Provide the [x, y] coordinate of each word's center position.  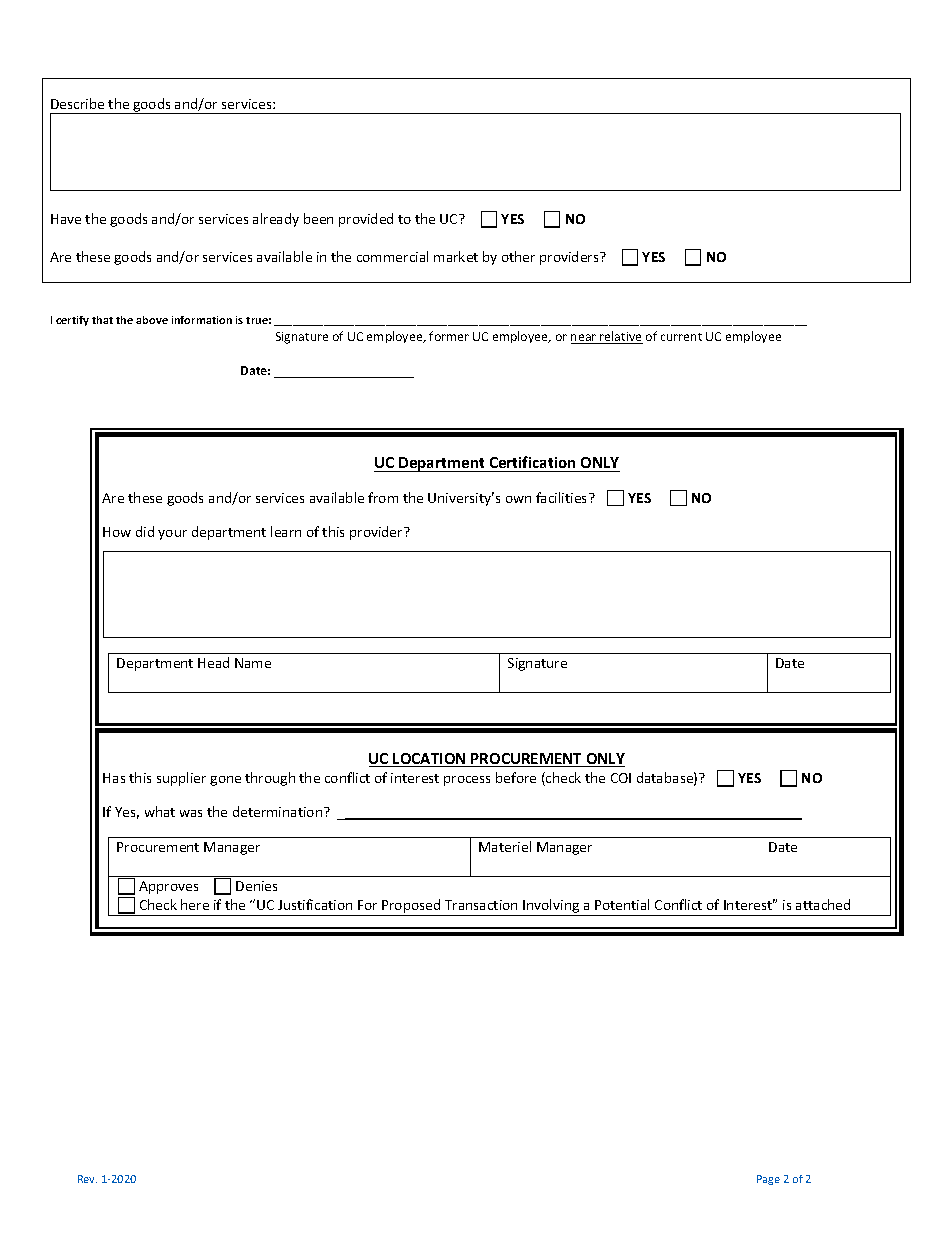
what [160, 811]
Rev [87, 1179]
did [145, 531]
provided [366, 220]
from [383, 497]
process [467, 781]
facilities [563, 497]
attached [823, 904]
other [518, 256]
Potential [622, 904]
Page [768, 1180]
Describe [77, 103]
